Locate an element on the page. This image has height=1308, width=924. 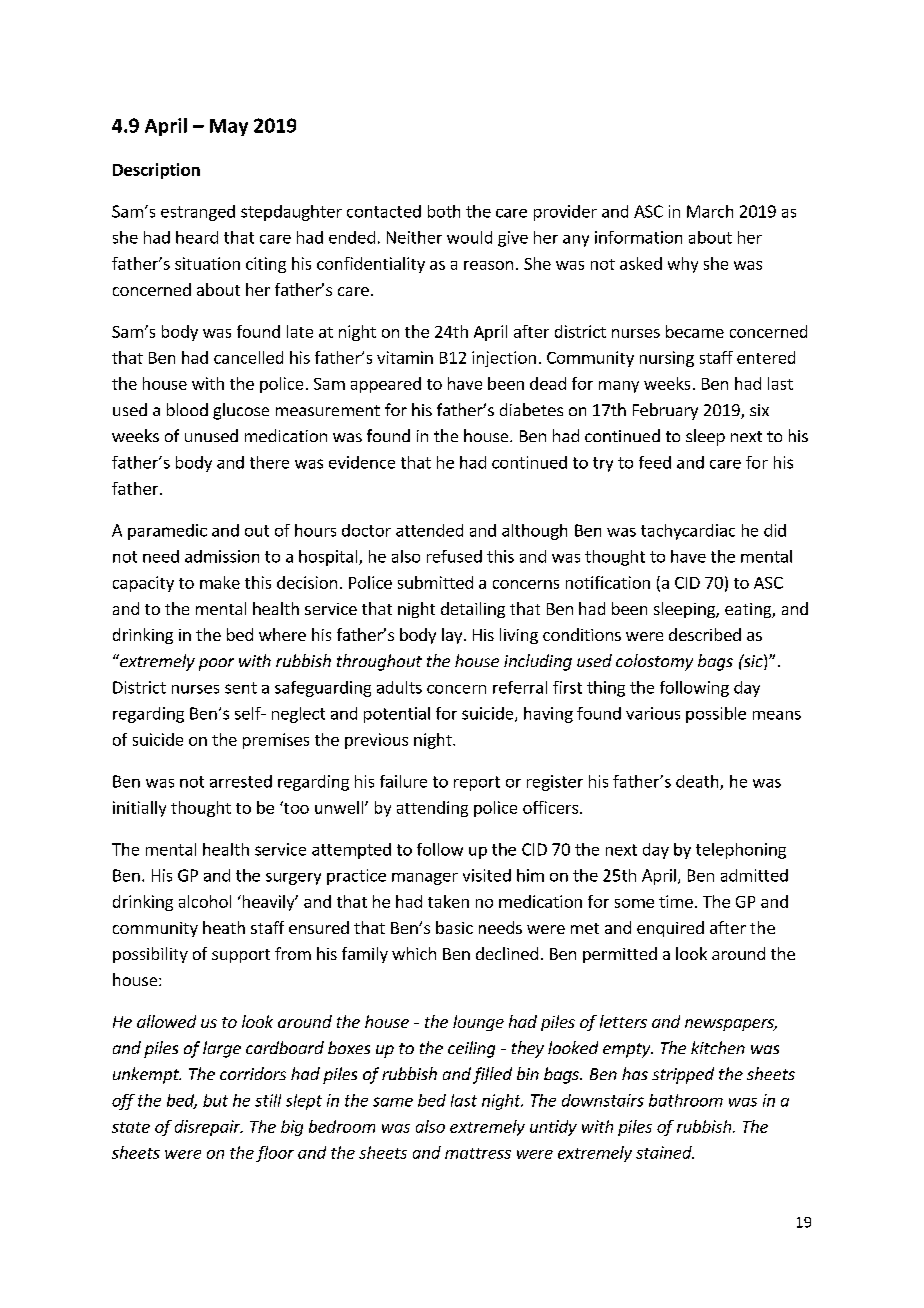
alcohol is located at coordinates (205, 901).
